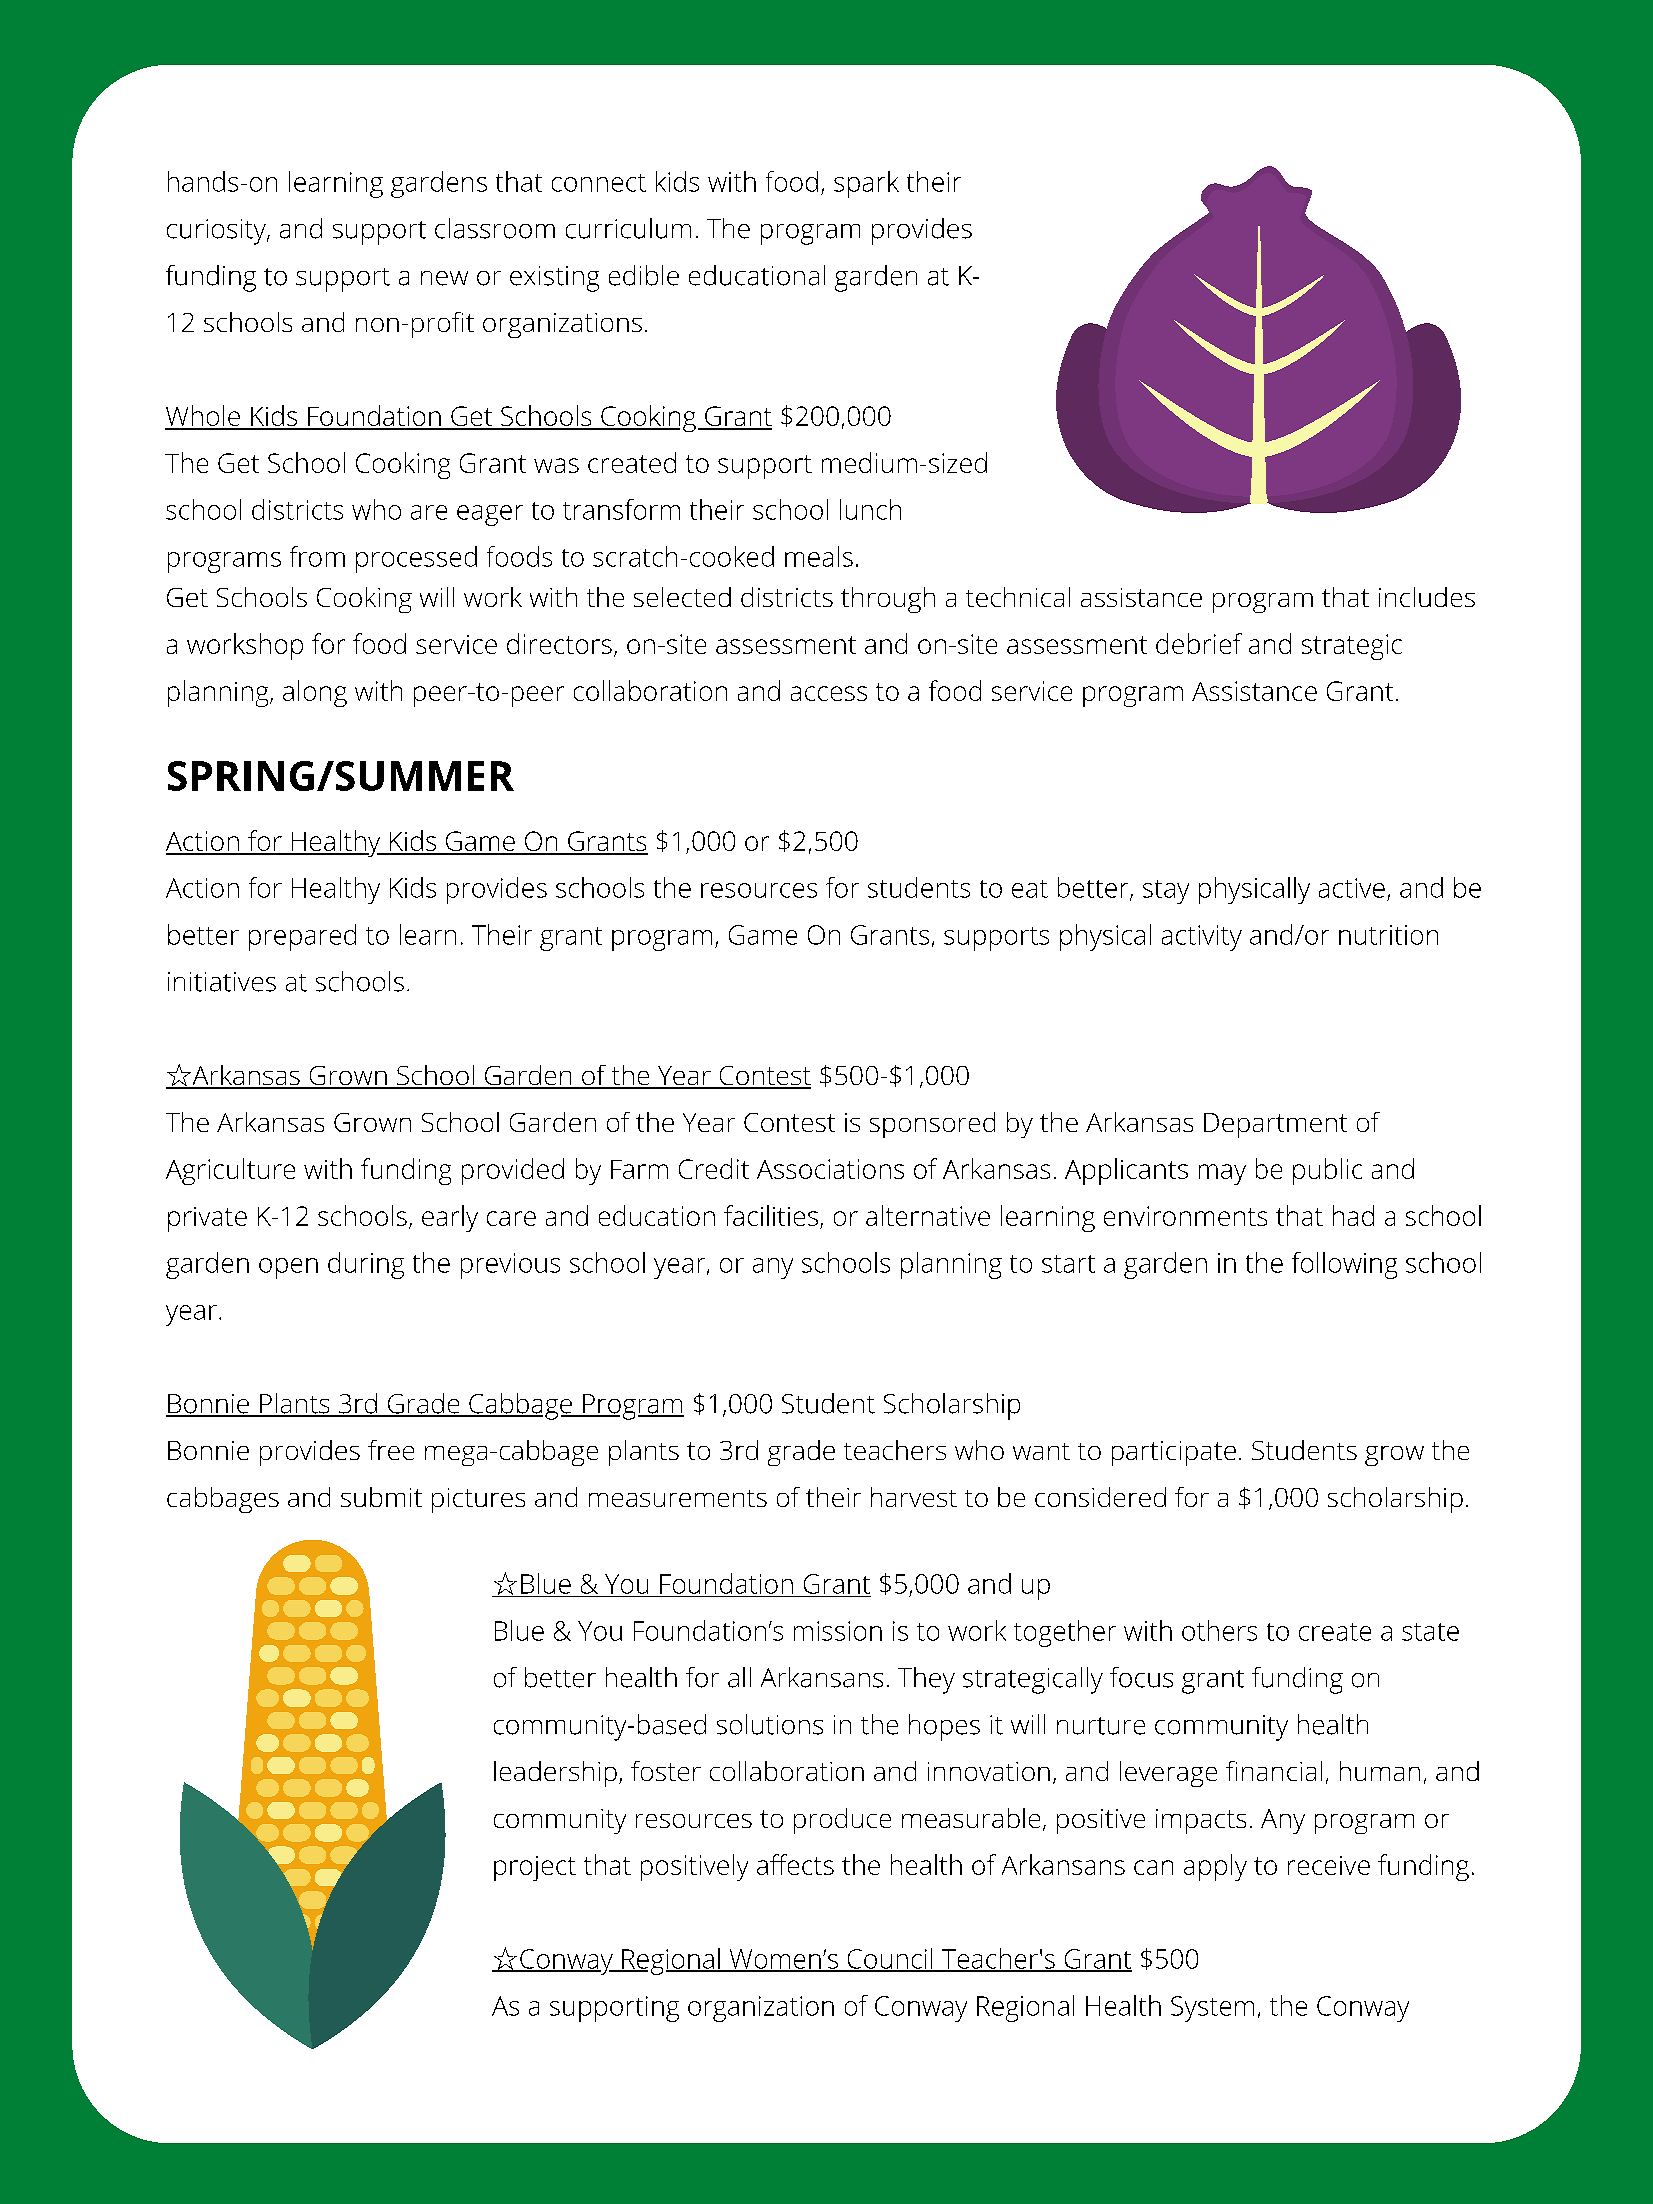 The image size is (1653, 2204). I want to click on project, so click(535, 1868).
